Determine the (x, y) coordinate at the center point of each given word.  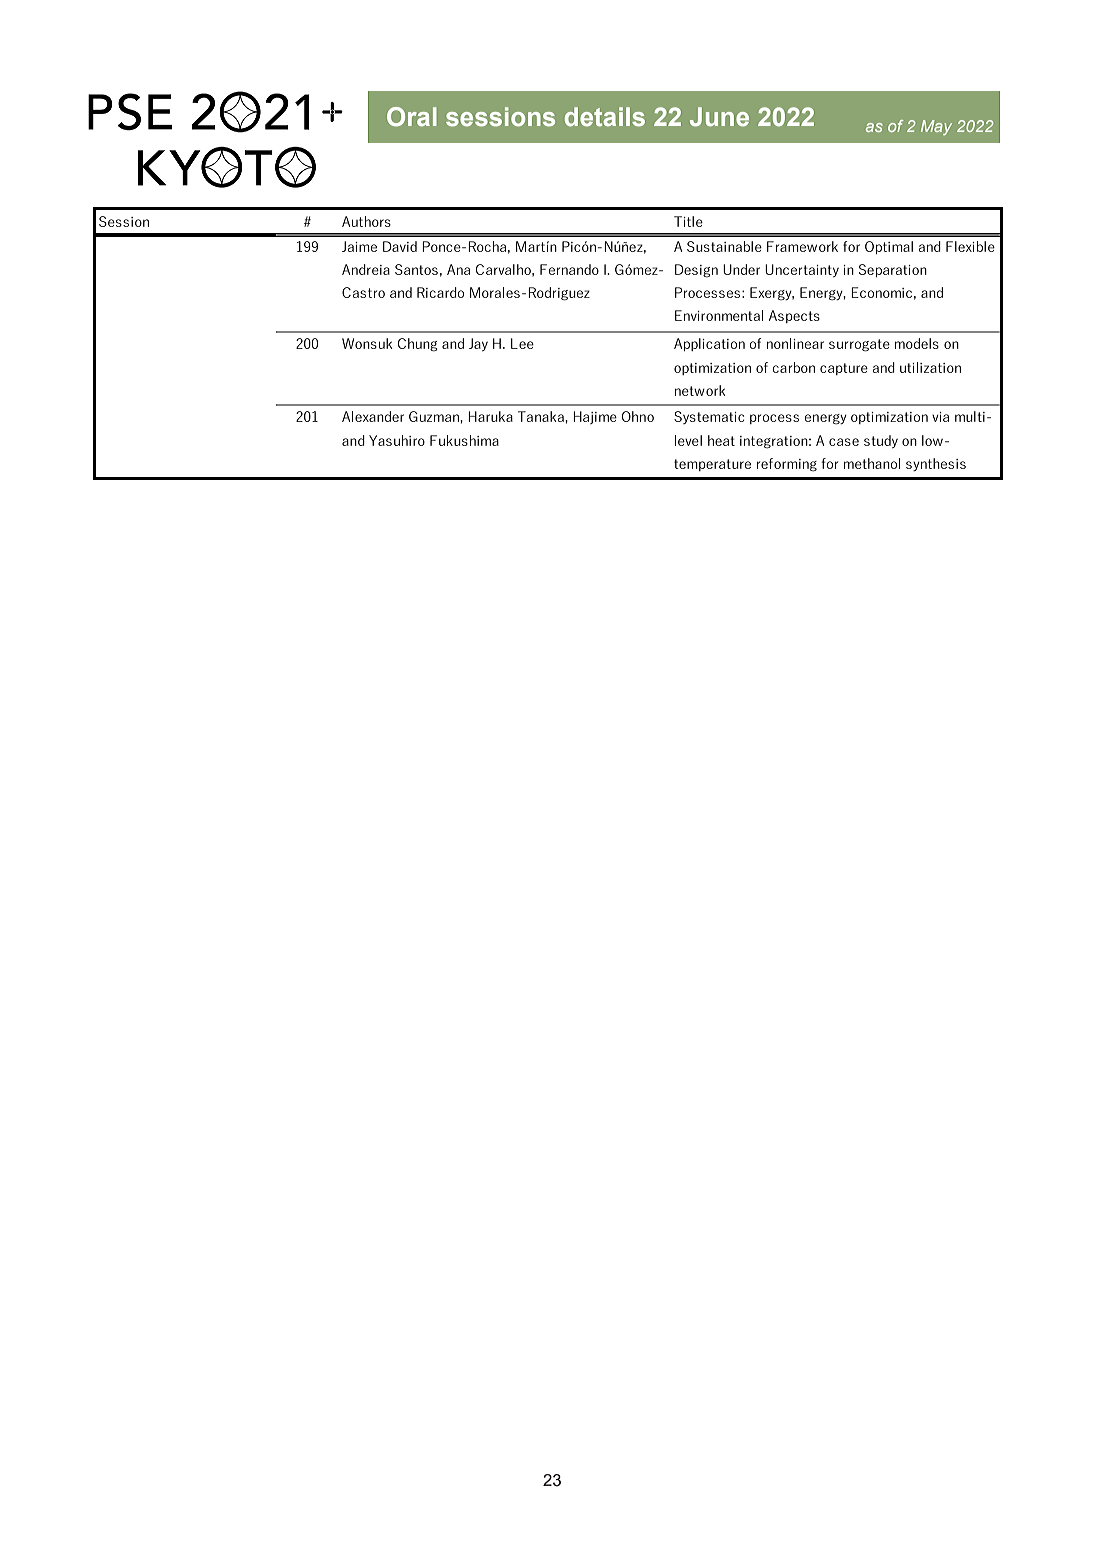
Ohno (638, 416)
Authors (366, 221)
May (936, 127)
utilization (930, 367)
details (605, 116)
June (719, 116)
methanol (872, 463)
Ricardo (440, 292)
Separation (893, 270)
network (700, 390)
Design (696, 271)
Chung (417, 345)
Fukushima (464, 440)
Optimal (889, 247)
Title (688, 221)
